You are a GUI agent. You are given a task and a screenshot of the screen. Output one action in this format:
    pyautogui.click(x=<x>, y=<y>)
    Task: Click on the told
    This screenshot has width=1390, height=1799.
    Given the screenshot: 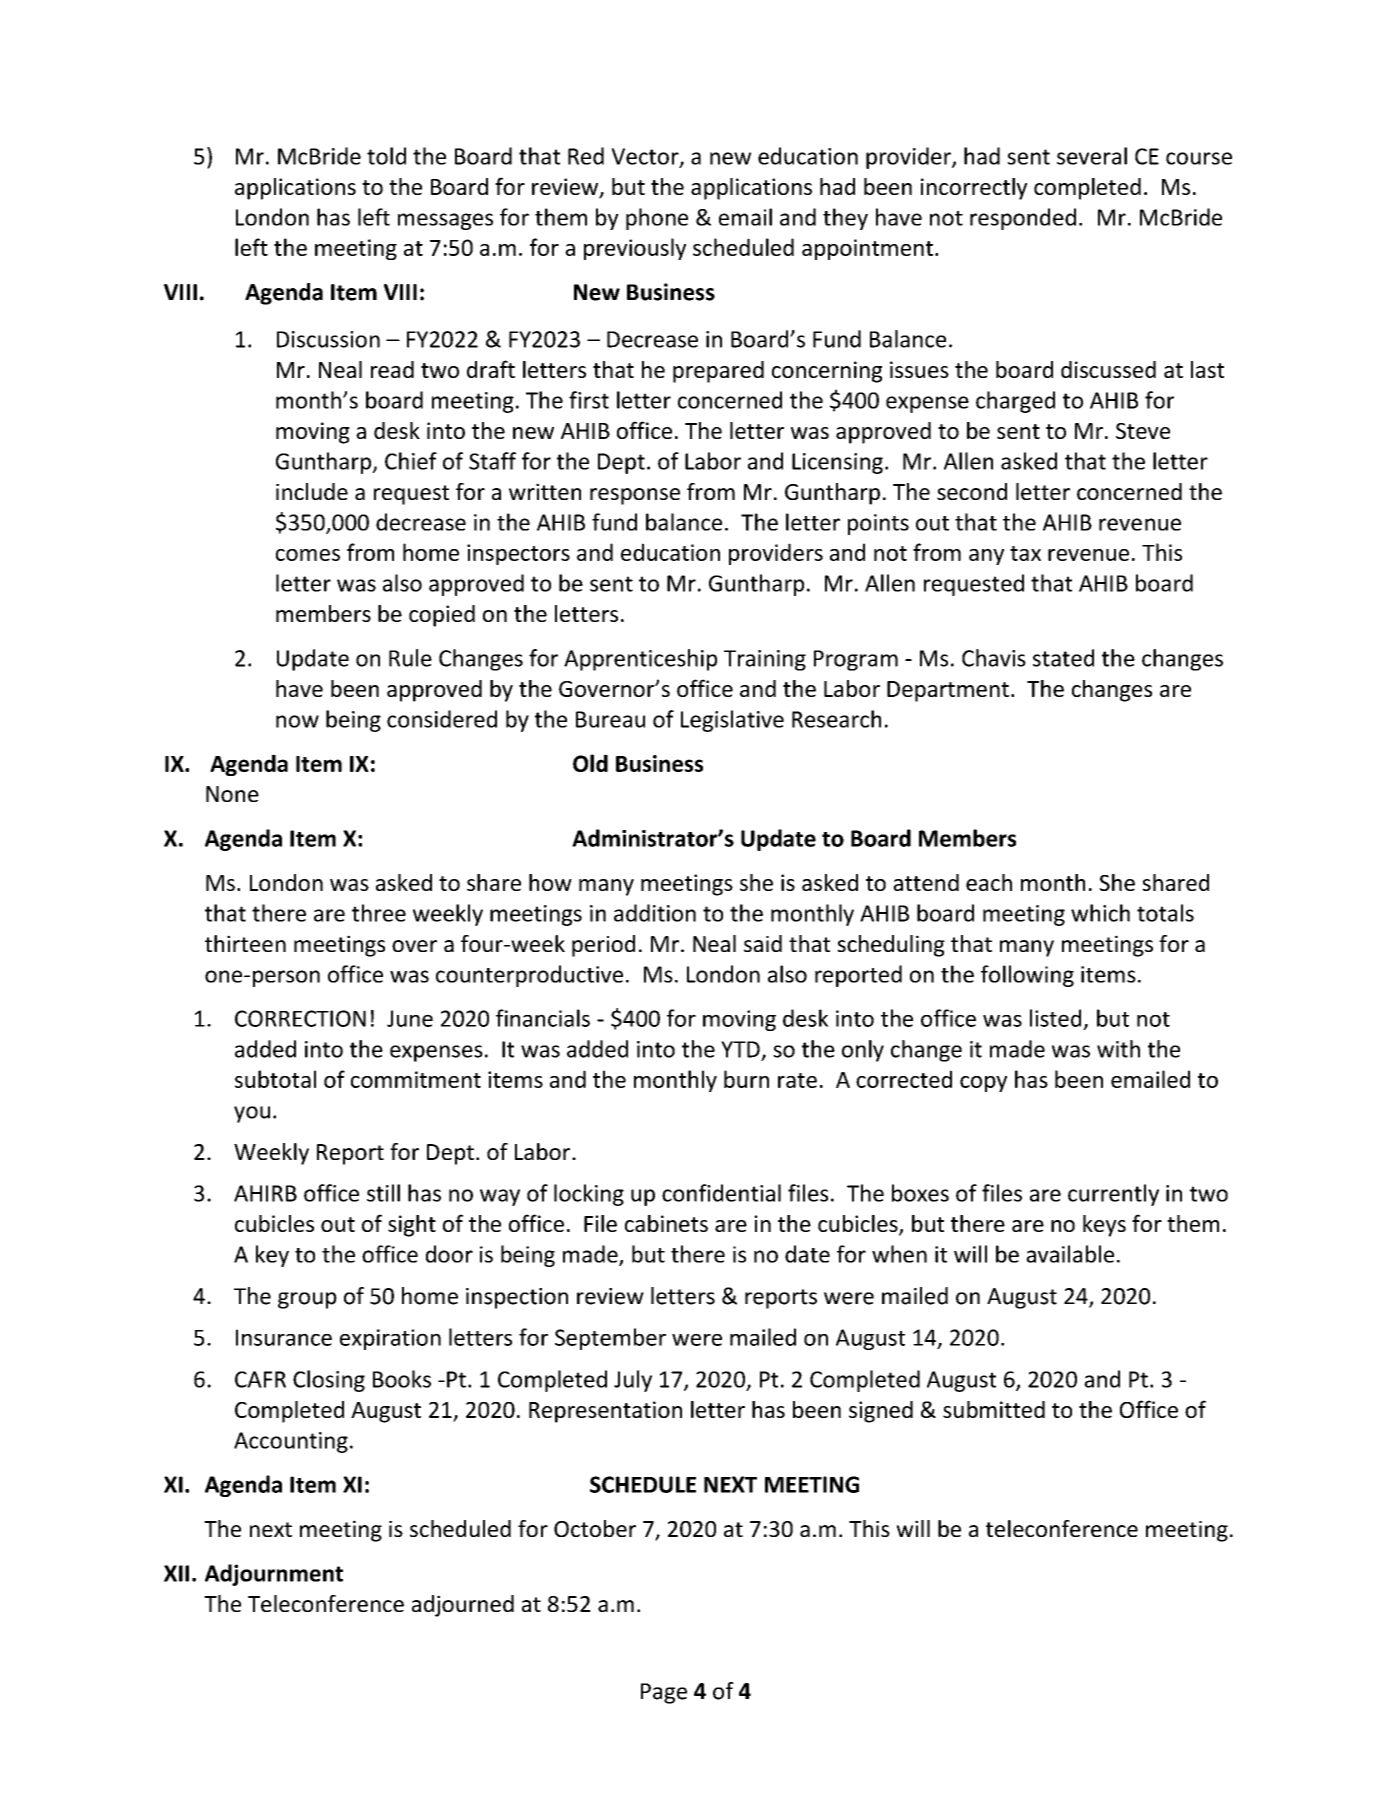 What is the action you would take?
    pyautogui.click(x=386, y=156)
